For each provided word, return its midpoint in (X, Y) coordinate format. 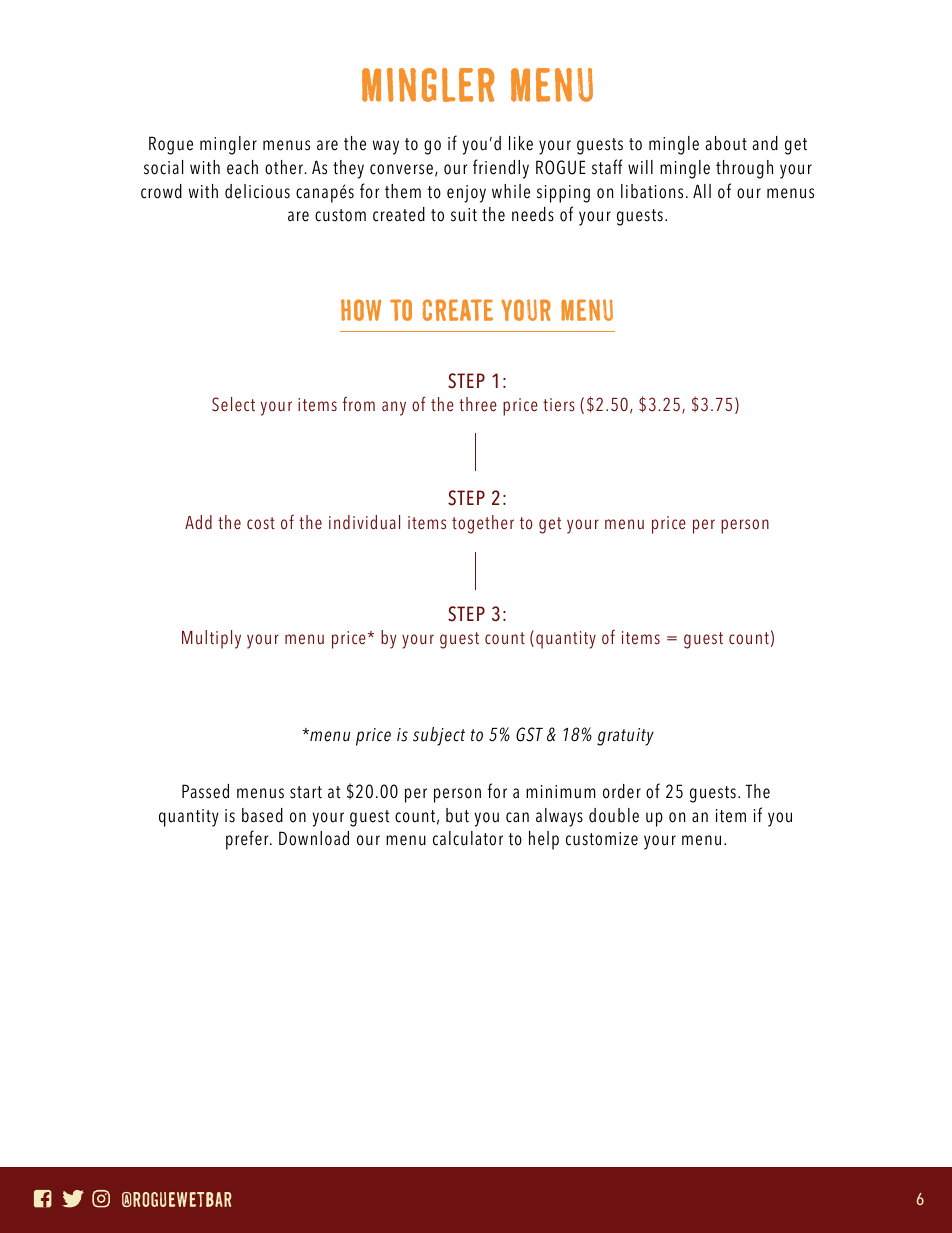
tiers (559, 405)
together (483, 524)
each (242, 167)
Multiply (211, 639)
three (478, 404)
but (457, 815)
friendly (501, 169)
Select (233, 404)
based (262, 815)
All (702, 191)
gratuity (625, 737)
